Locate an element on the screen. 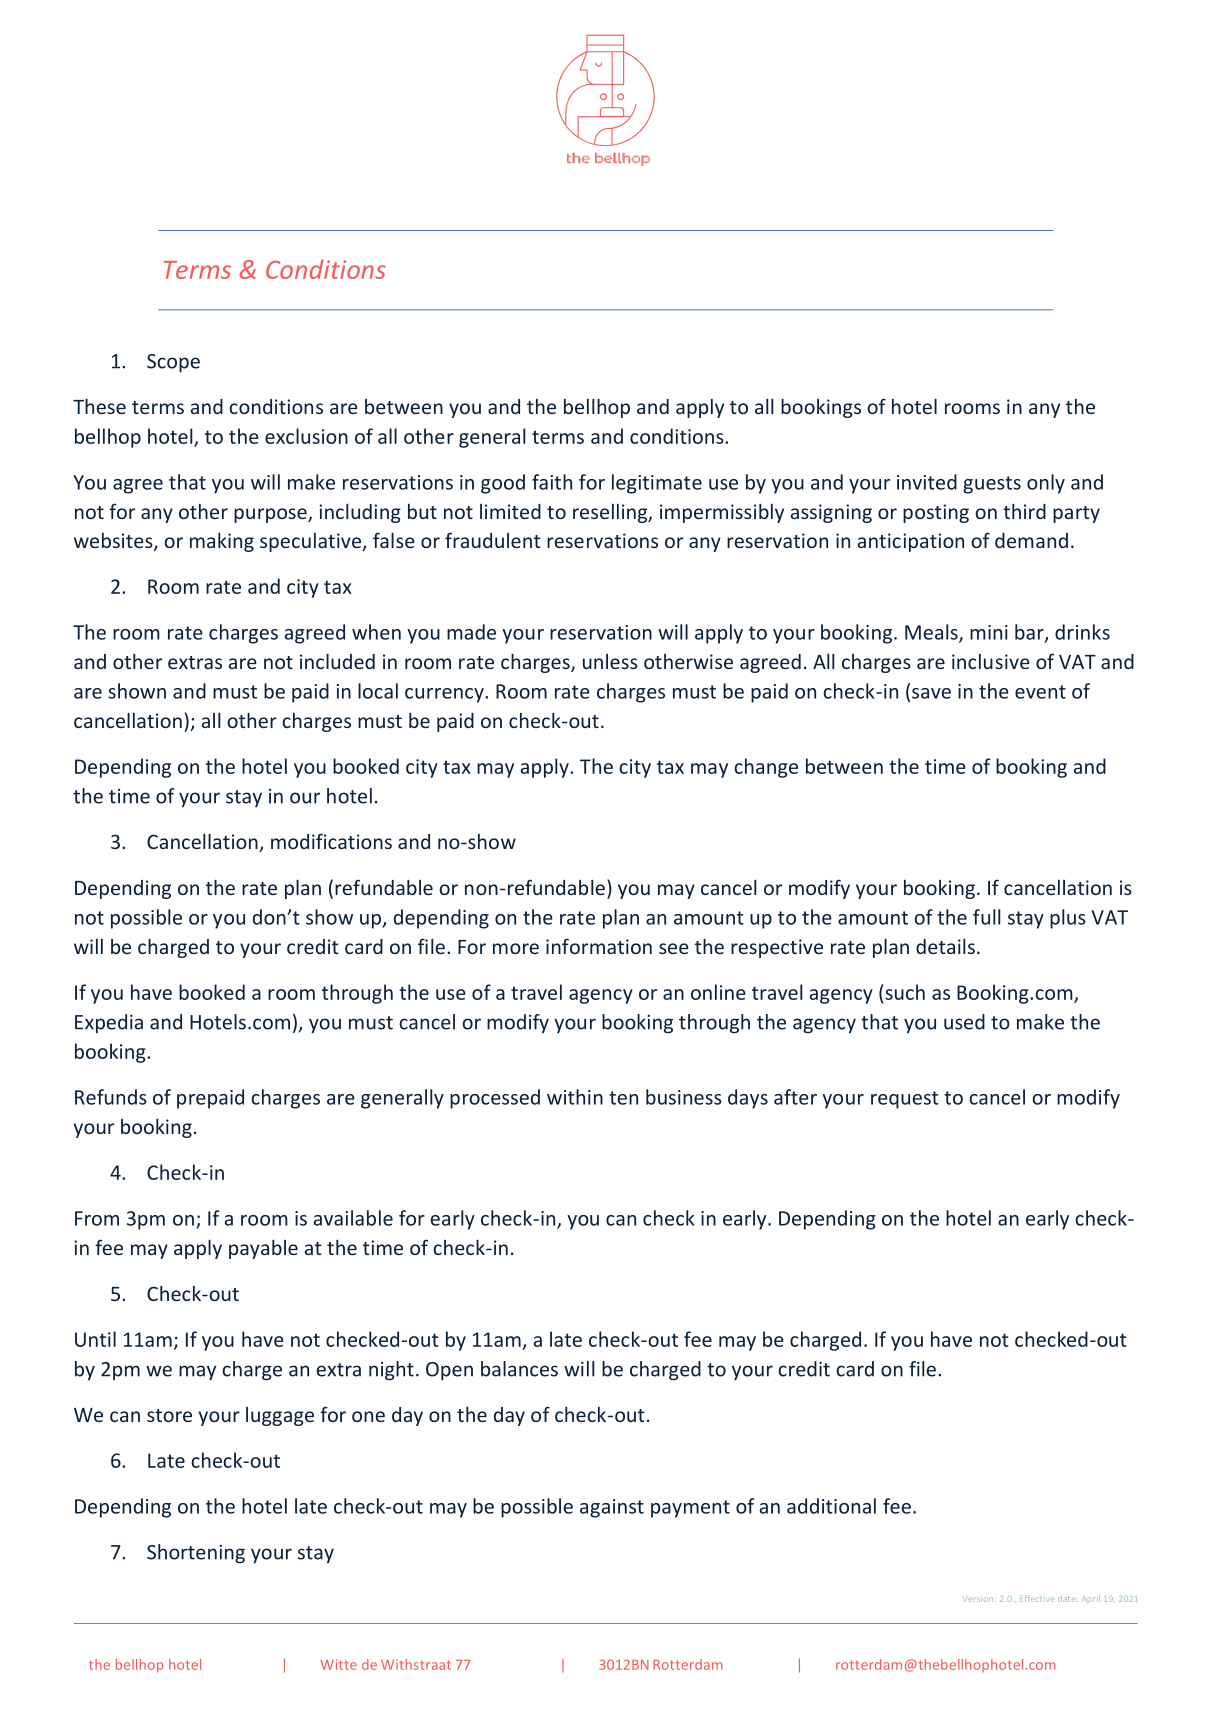 The width and height of the screenshot is (1211, 1713). request is located at coordinates (905, 1100).
